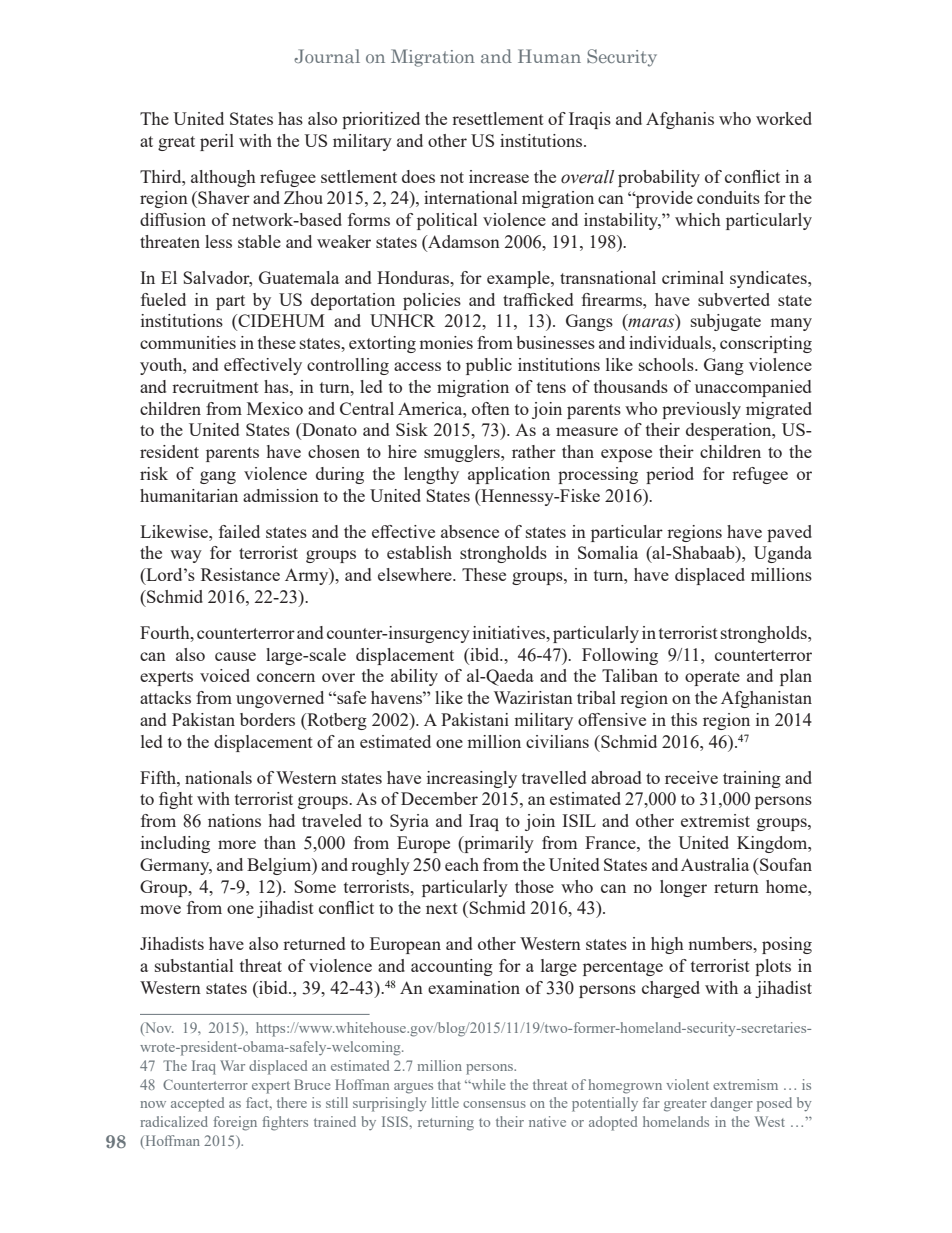 This document has width=952, height=1233. What do you see at coordinates (381, 120) in the document?
I see `prioritized` at bounding box center [381, 120].
